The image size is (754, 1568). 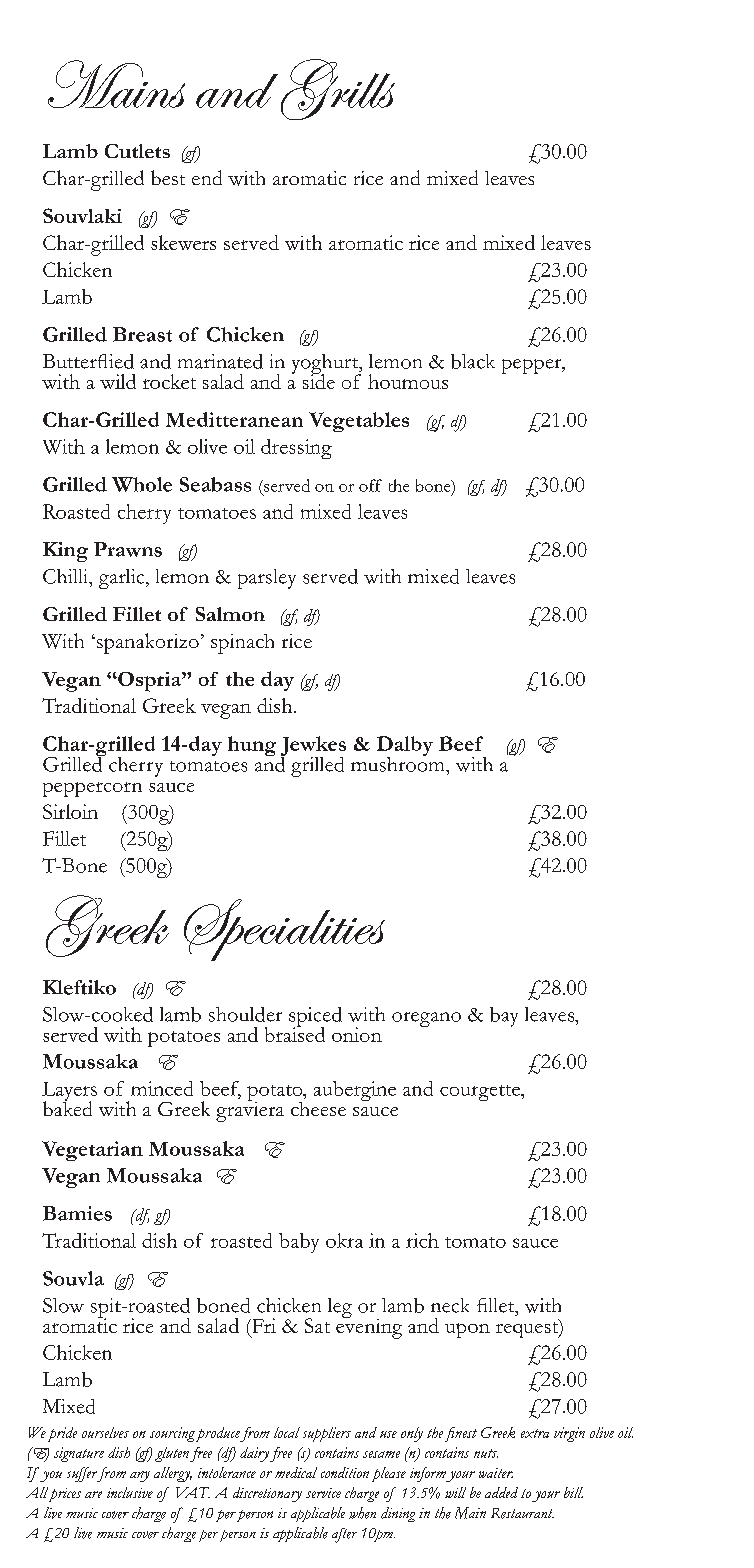 What do you see at coordinates (405, 747) in the screenshot?
I see `Dalby` at bounding box center [405, 747].
